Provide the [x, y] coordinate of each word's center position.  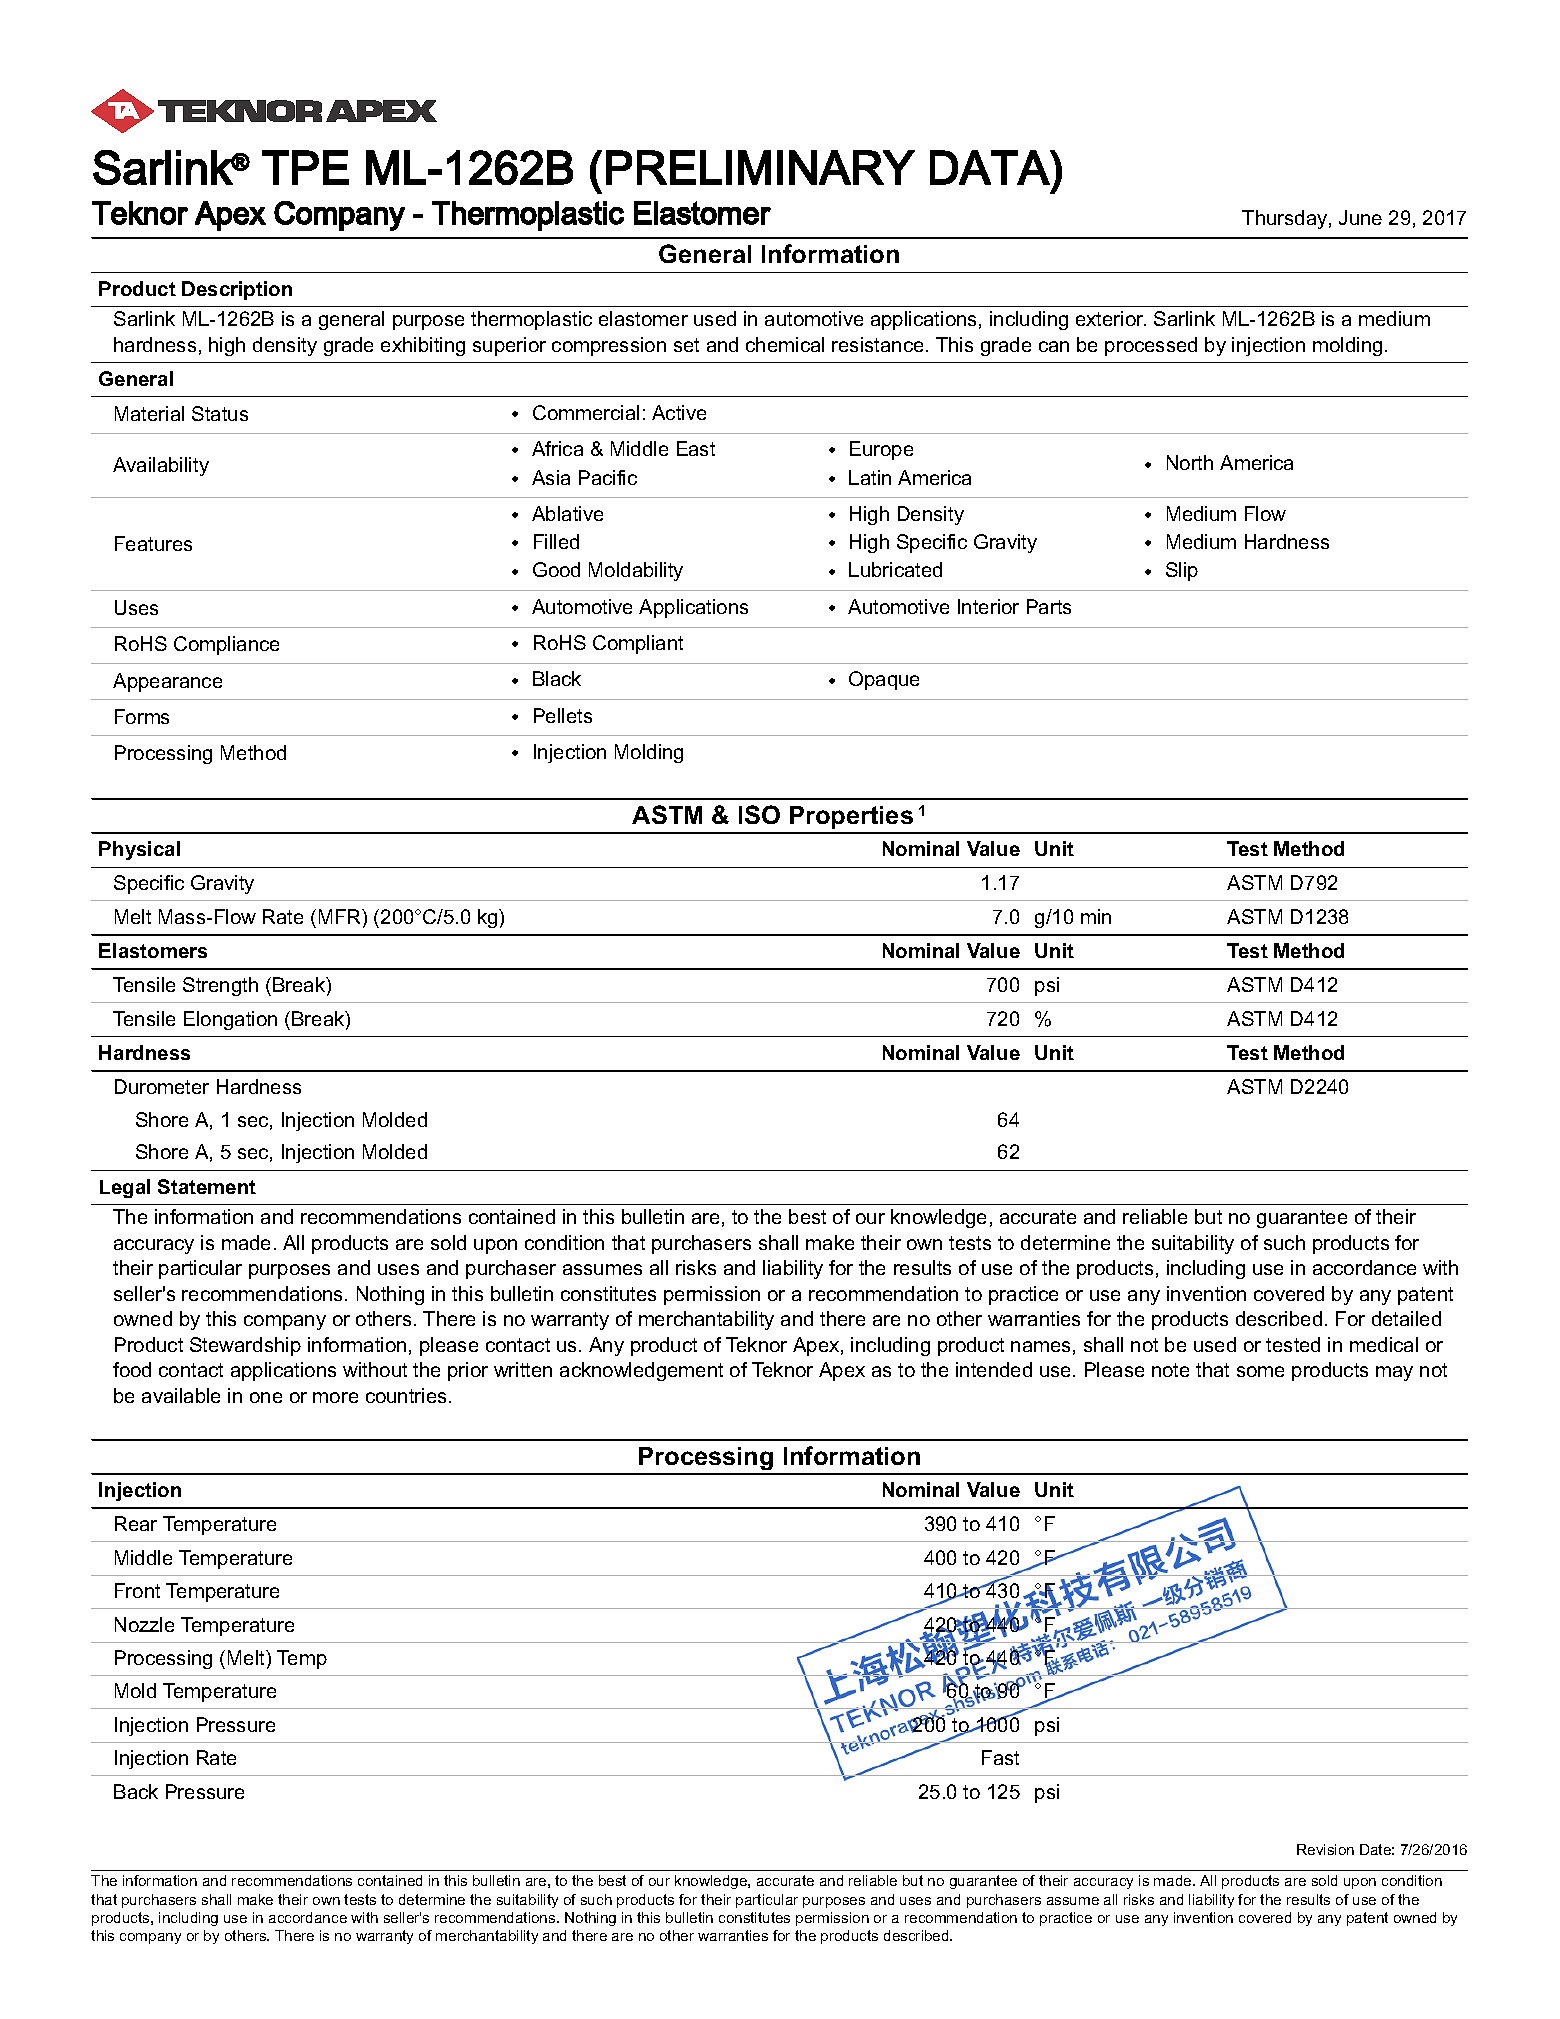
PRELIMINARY [760, 167]
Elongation [230, 1020]
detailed [1406, 1318]
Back [136, 1791]
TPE [305, 167]
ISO [759, 814]
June [1360, 217]
